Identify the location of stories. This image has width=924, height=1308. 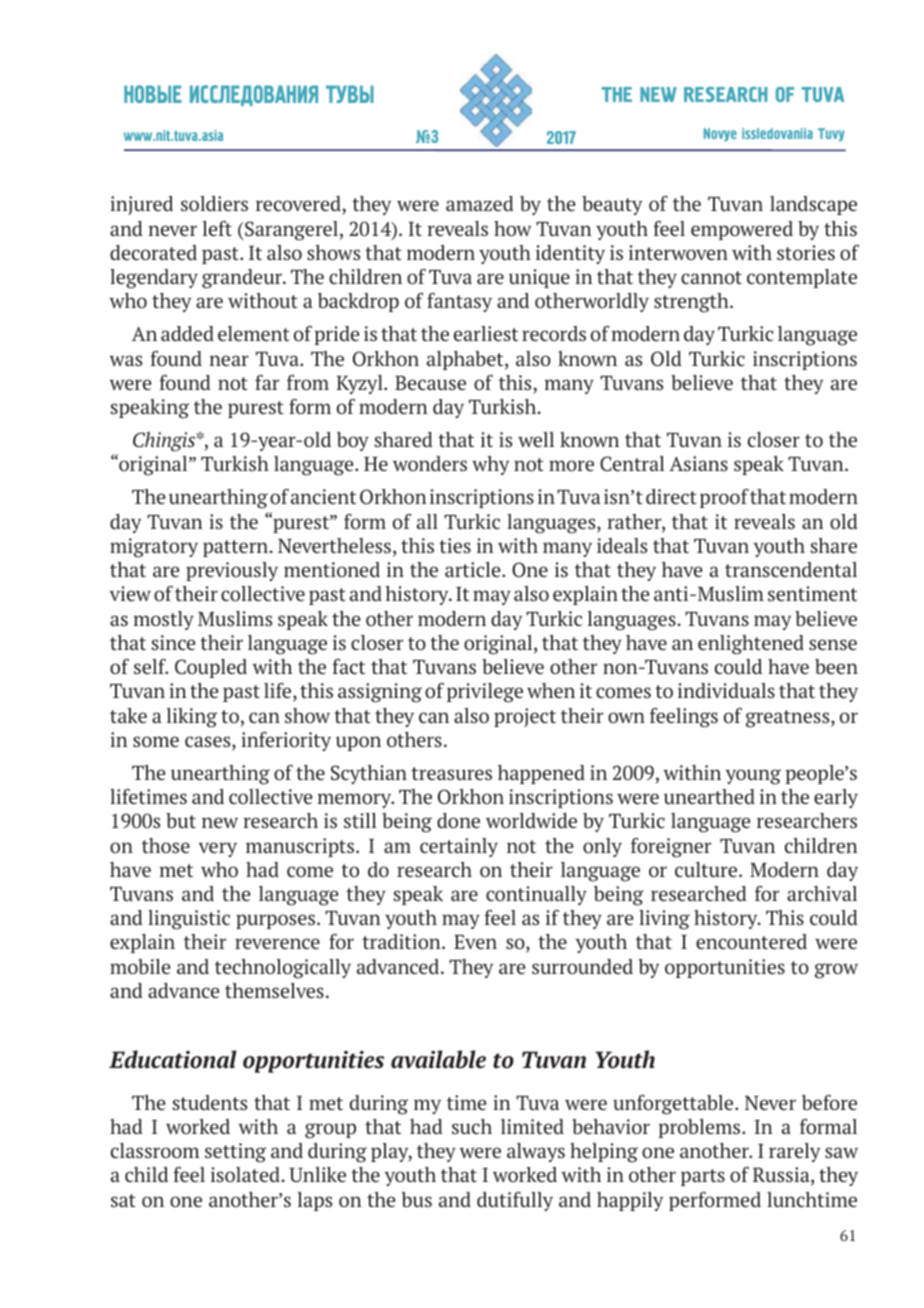
(806, 252).
